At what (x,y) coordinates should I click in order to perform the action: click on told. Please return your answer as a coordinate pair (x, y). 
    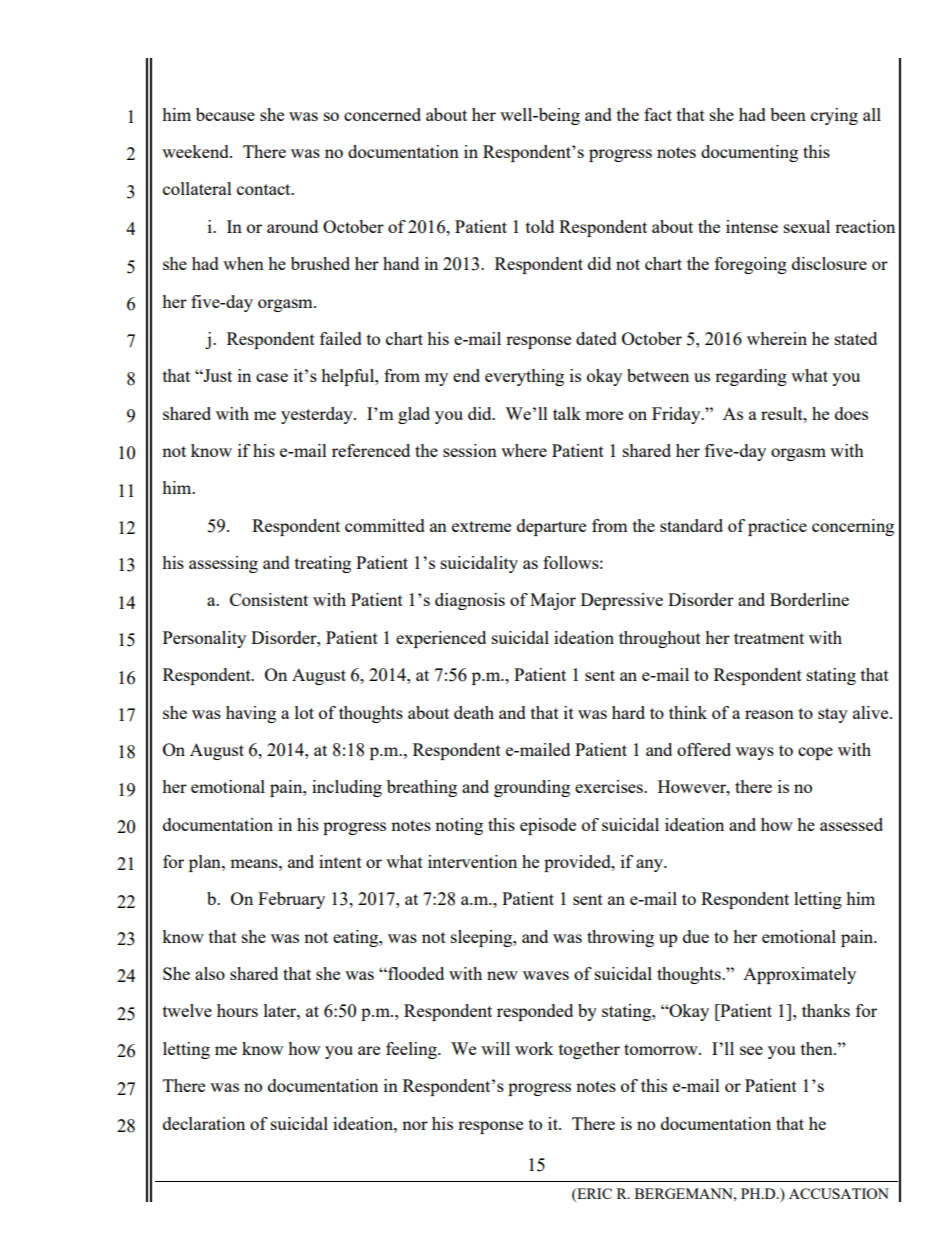
    Looking at the image, I should click on (540, 226).
